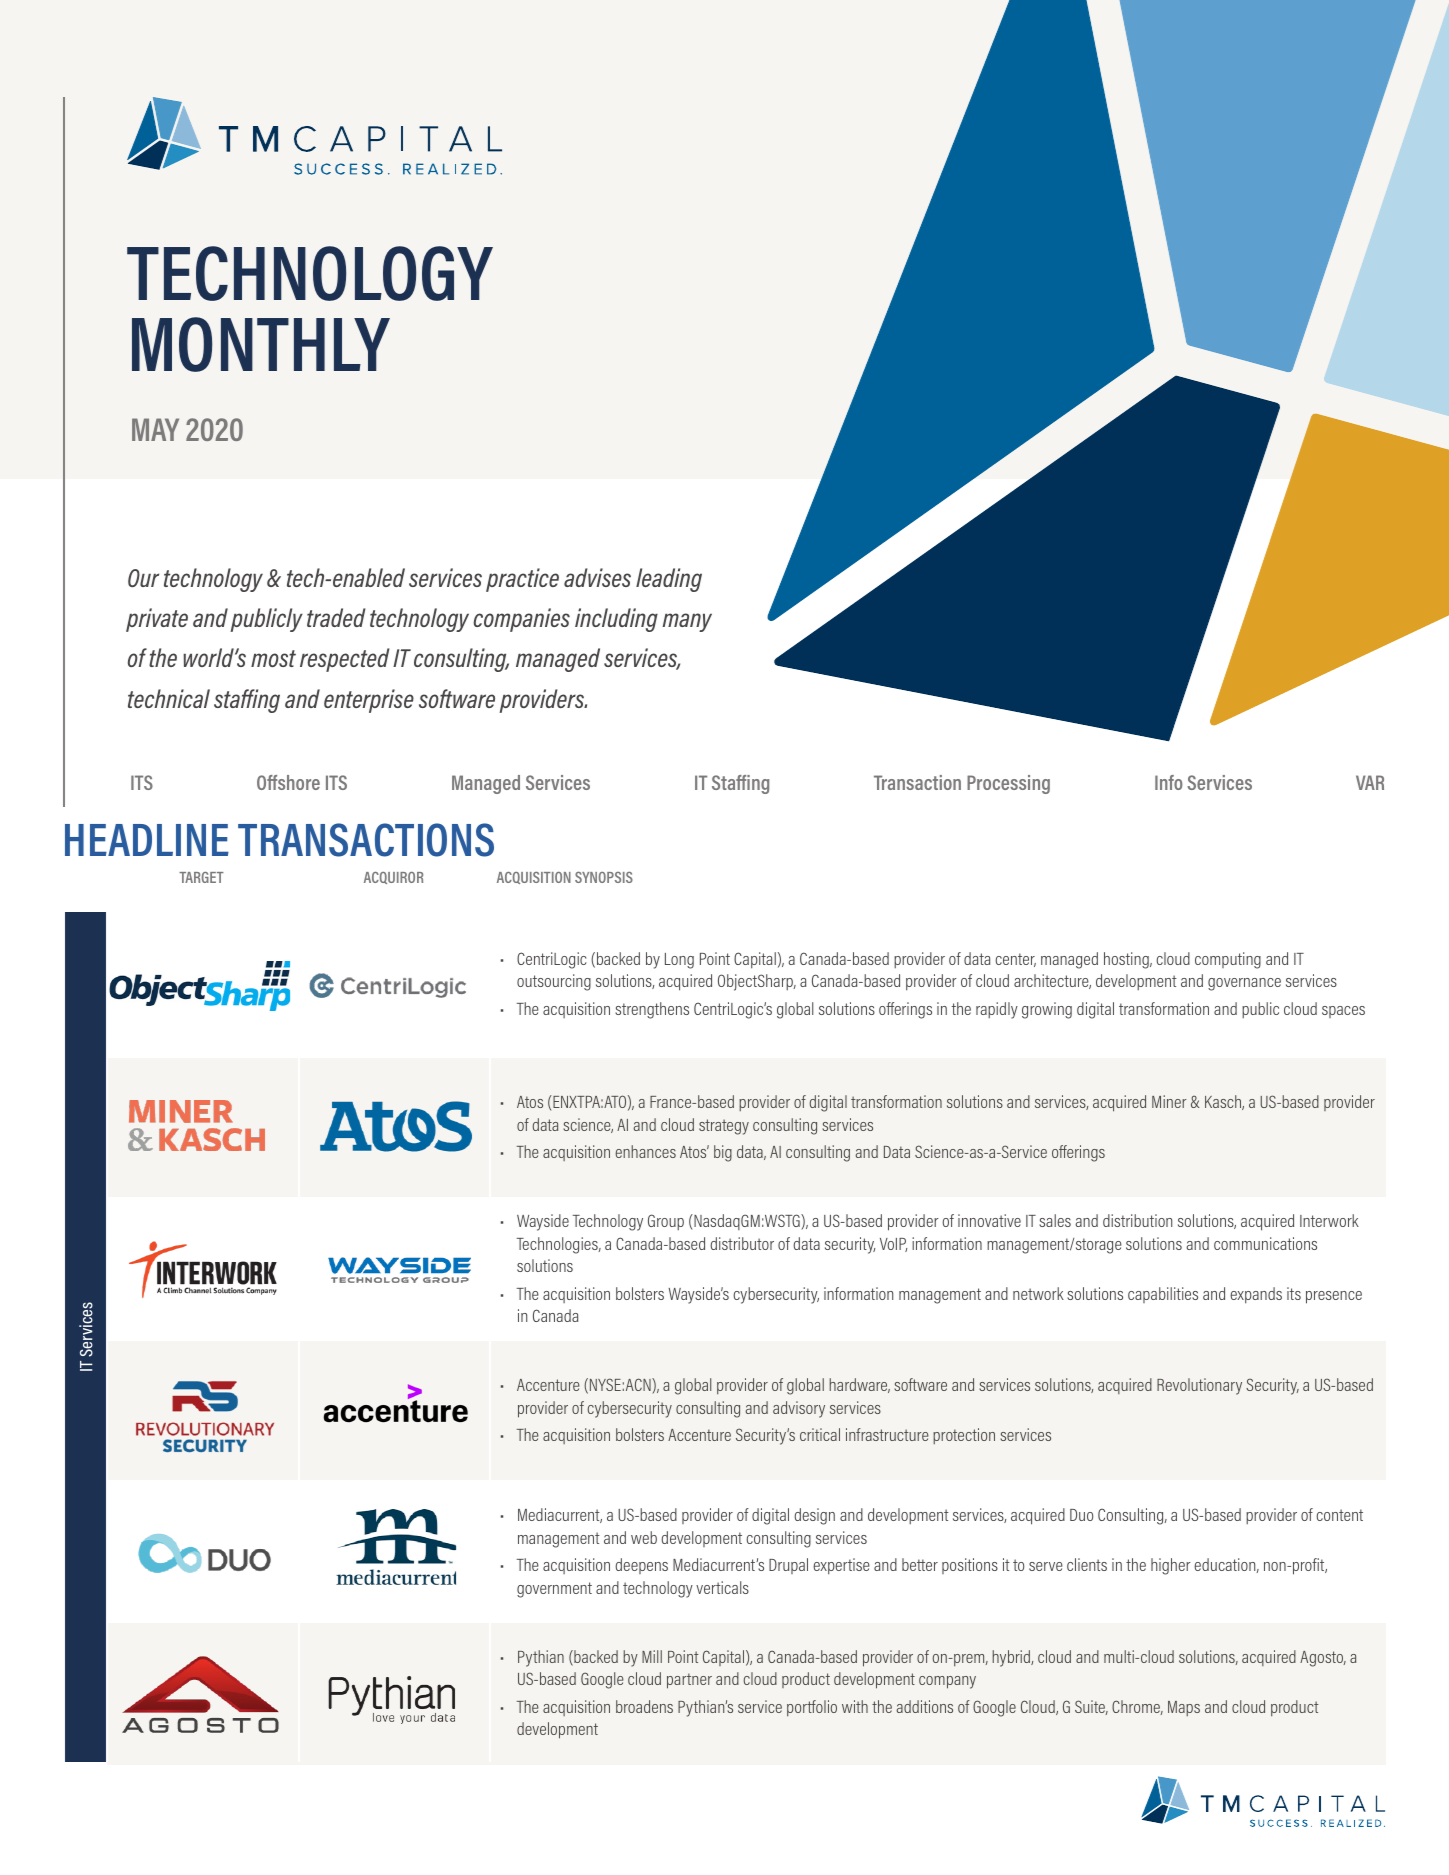 The width and height of the document is (1449, 1875). Describe the element at coordinates (554, 982) in the document. I see `outsourcing` at that location.
